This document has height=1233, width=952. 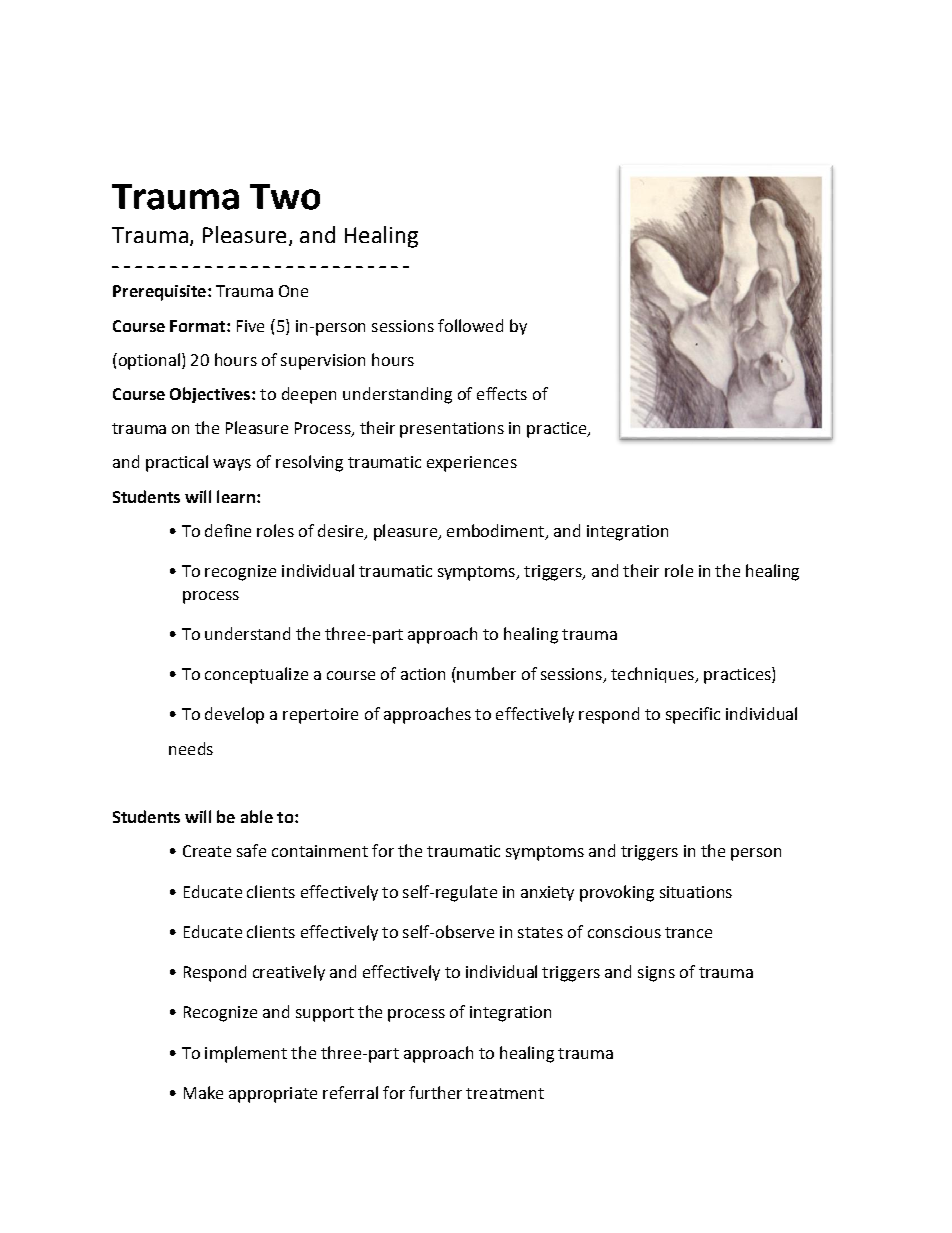 What do you see at coordinates (191, 748) in the document?
I see `needs` at bounding box center [191, 748].
